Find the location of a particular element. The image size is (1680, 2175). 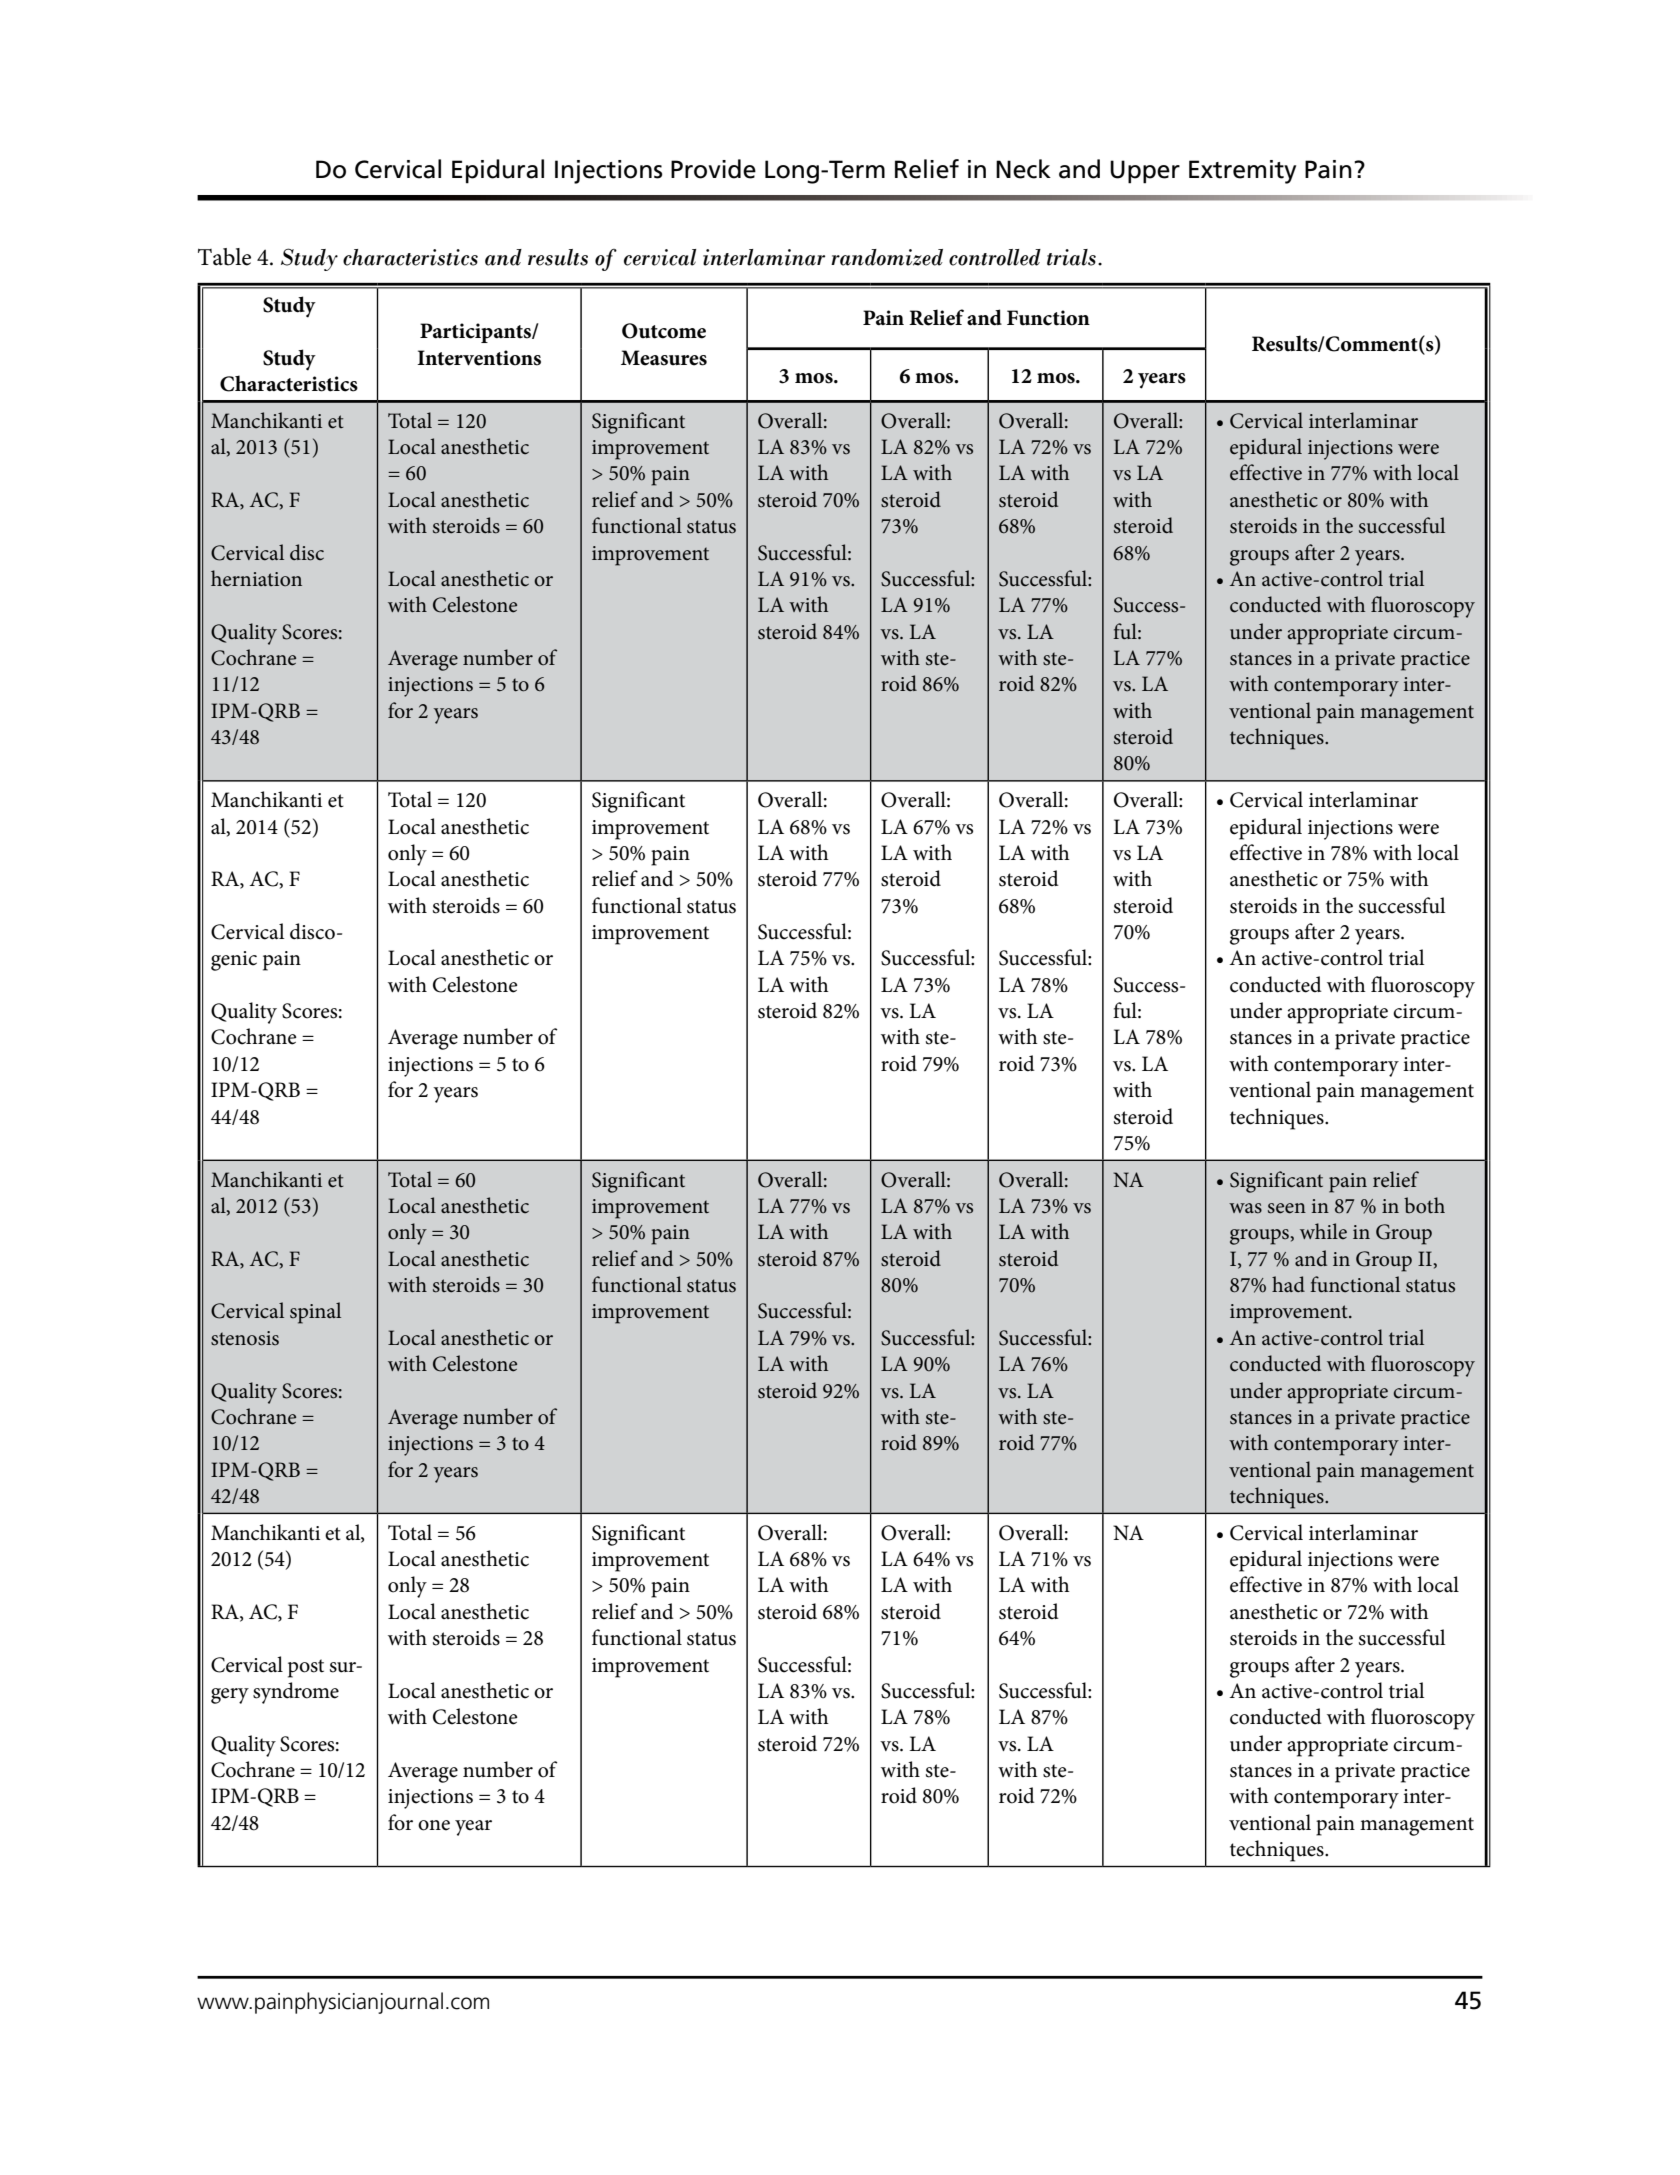

Table is located at coordinates (224, 257).
